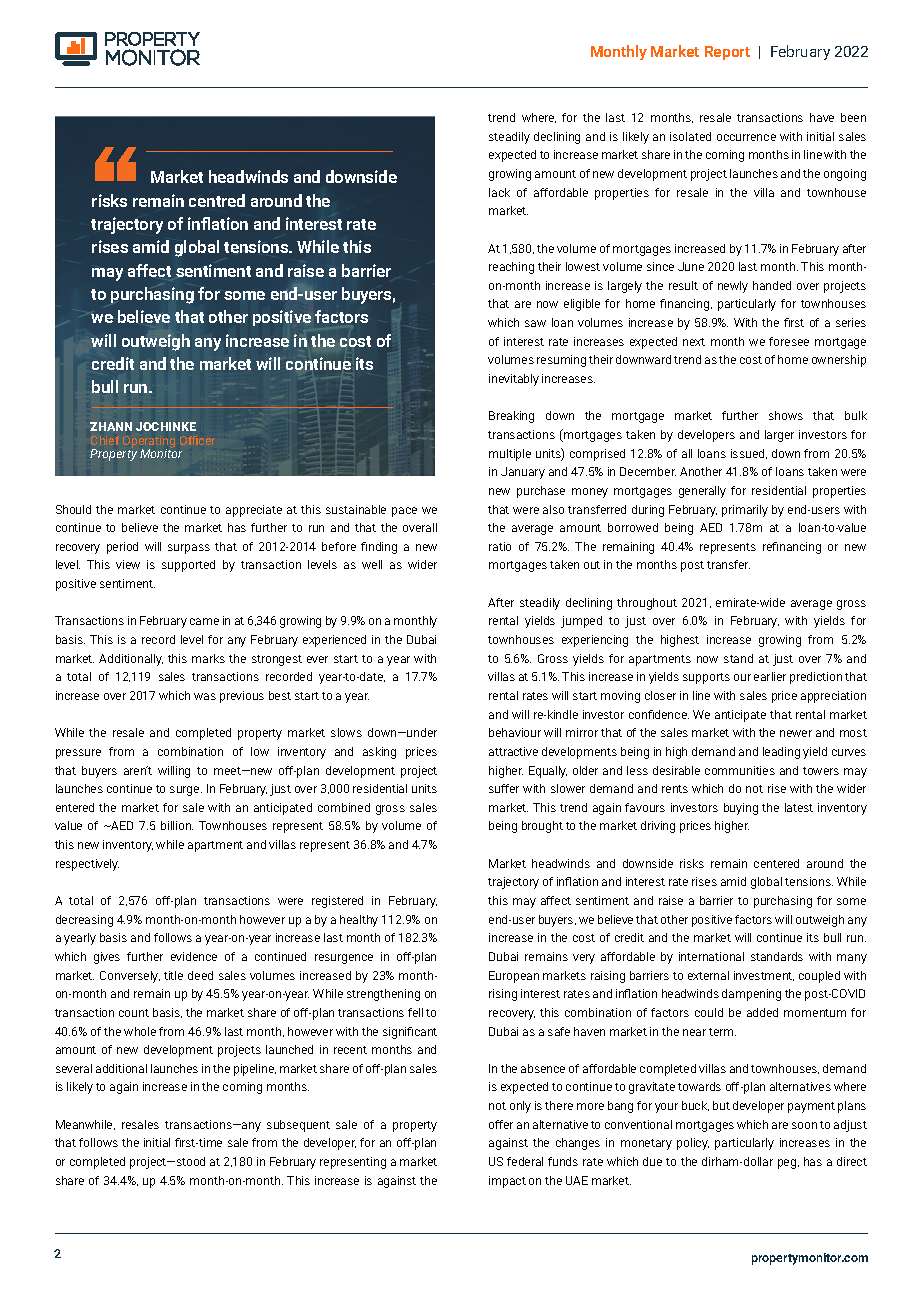 The image size is (924, 1308). I want to click on subsequent, so click(298, 1126).
